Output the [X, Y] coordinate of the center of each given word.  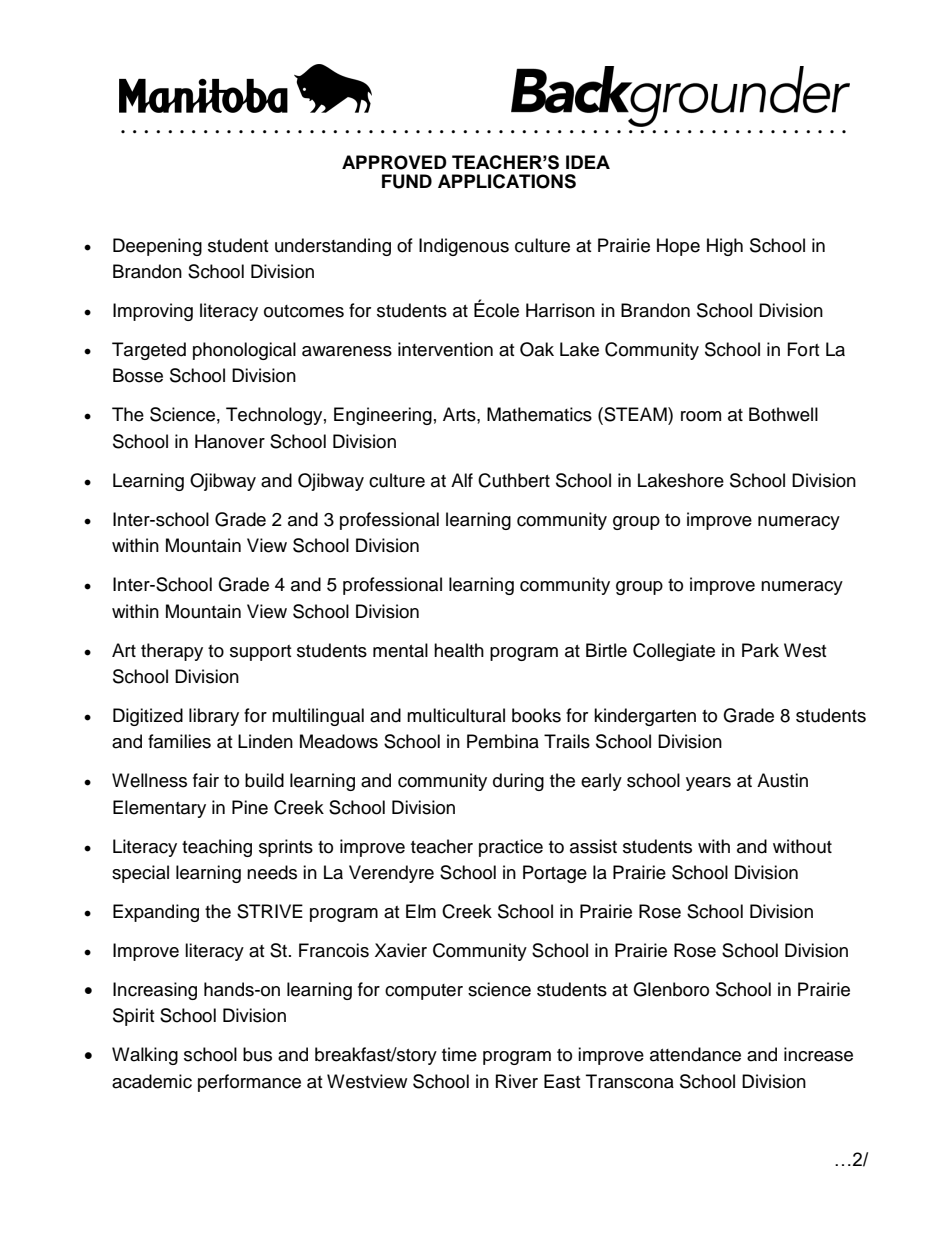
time [459, 1054]
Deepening [157, 247]
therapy [172, 652]
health [459, 650]
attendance [695, 1054]
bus [257, 1054]
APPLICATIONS [507, 181]
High [725, 247]
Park [760, 650]
